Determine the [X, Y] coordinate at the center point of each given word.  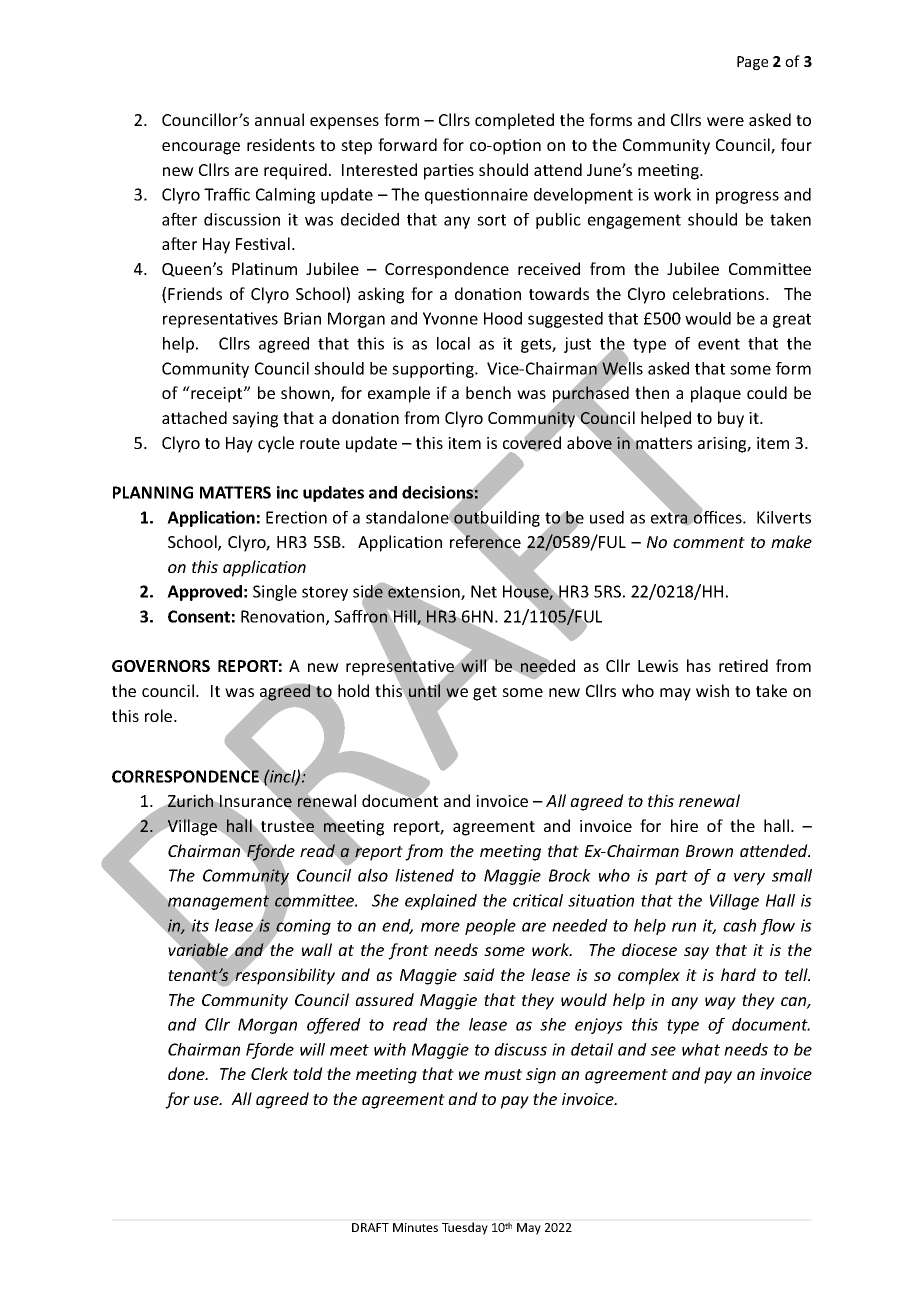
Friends [195, 293]
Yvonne [450, 318]
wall [317, 949]
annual [279, 119]
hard [738, 974]
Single [275, 593]
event [719, 344]
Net [484, 591]
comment [709, 542]
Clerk [269, 1073]
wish [712, 690]
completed [514, 121]
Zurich [190, 800]
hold [353, 690]
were [725, 121]
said [479, 974]
